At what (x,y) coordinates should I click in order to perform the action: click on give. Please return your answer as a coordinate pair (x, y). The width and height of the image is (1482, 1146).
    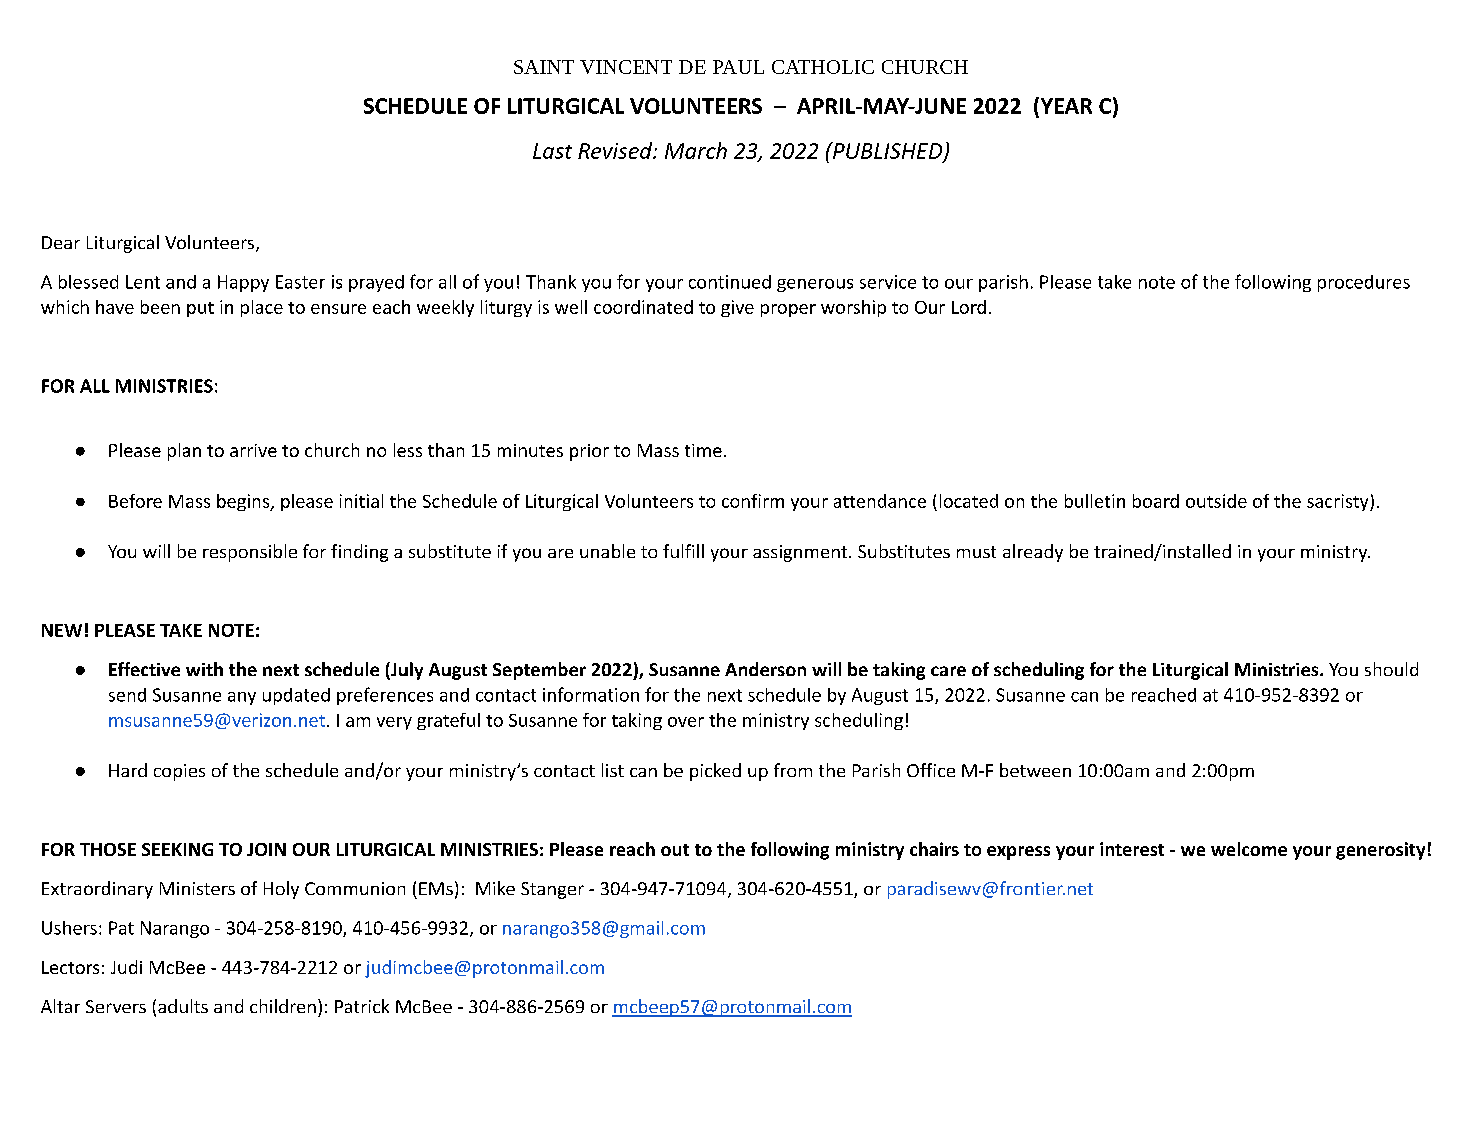
    Looking at the image, I should click on (737, 308).
